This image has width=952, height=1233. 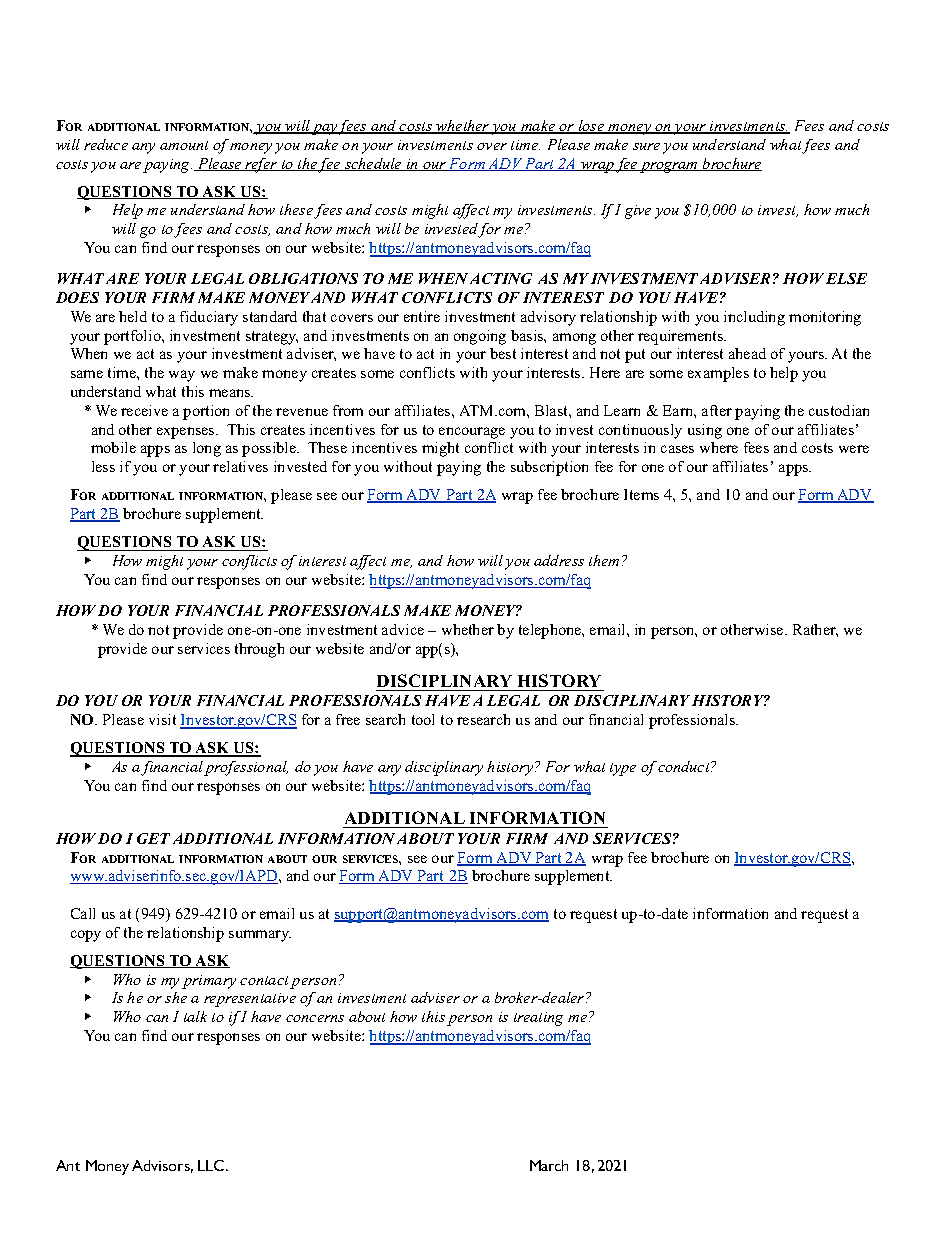 What do you see at coordinates (184, 145) in the image?
I see `amount` at bounding box center [184, 145].
